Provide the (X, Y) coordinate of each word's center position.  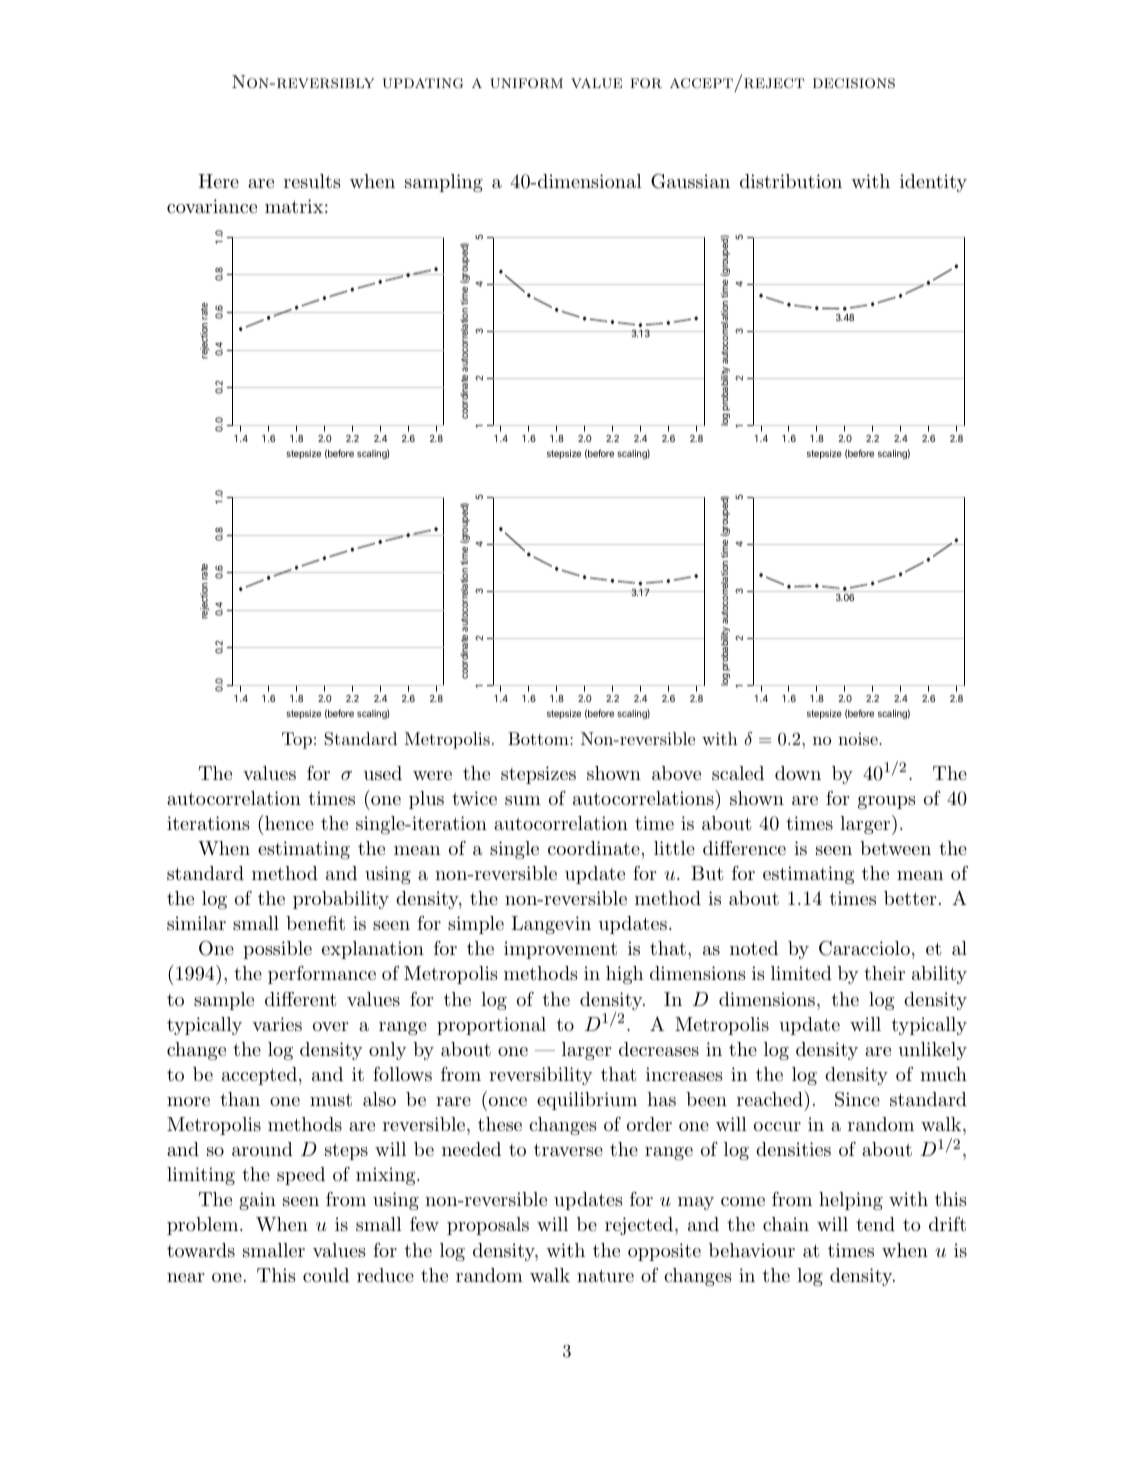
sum (523, 800)
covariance (212, 206)
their (884, 973)
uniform (526, 83)
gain (257, 1201)
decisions (854, 83)
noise (859, 739)
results (312, 181)
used (383, 773)
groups (887, 802)
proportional (491, 1026)
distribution (791, 181)
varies (277, 1024)
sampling (444, 183)
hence (289, 823)
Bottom (539, 738)
